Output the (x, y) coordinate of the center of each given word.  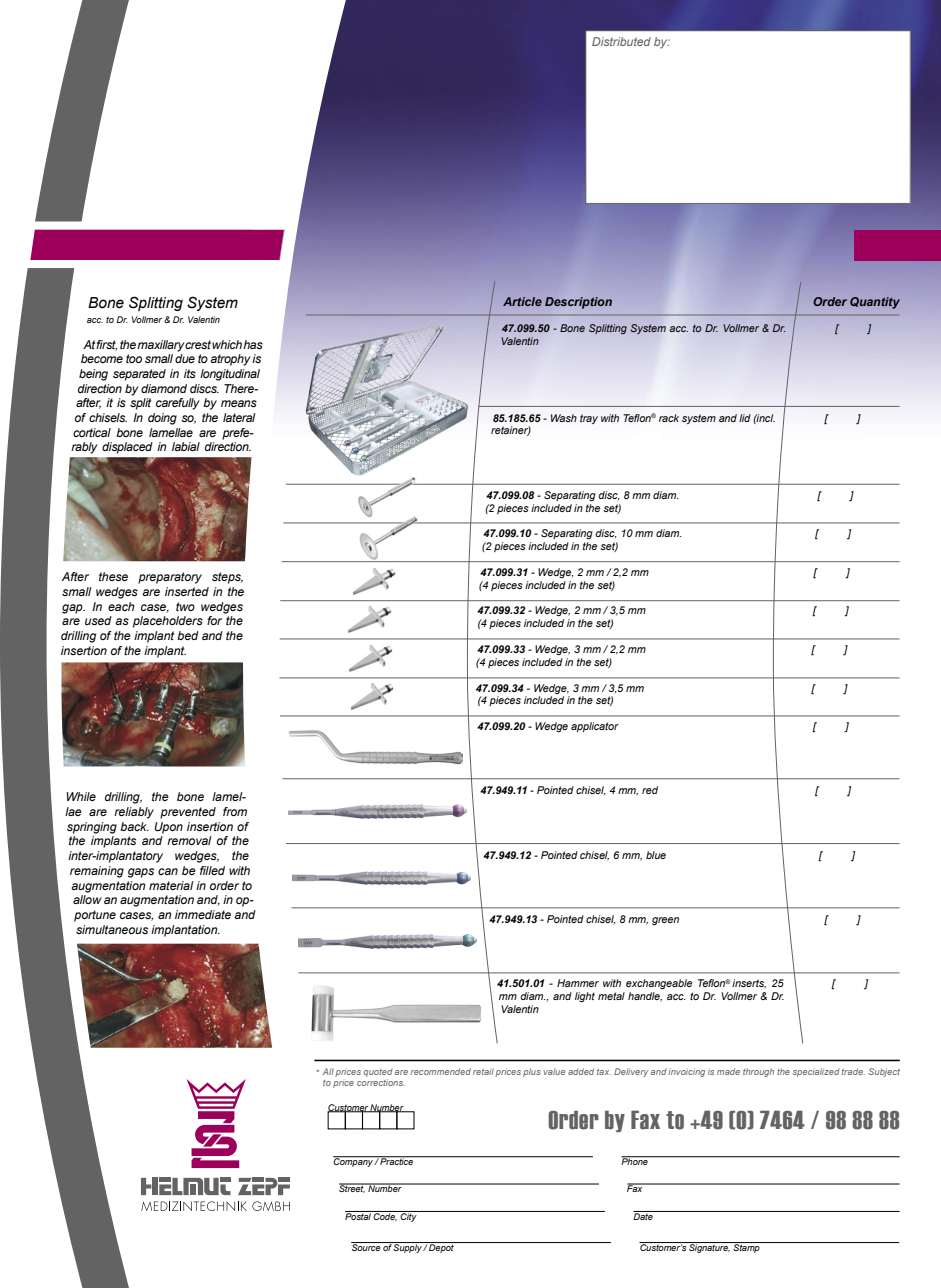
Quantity (875, 303)
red (650, 790)
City (409, 1216)
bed (188, 635)
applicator (595, 727)
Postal (359, 1215)
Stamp (746, 1247)
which (227, 344)
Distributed (621, 41)
